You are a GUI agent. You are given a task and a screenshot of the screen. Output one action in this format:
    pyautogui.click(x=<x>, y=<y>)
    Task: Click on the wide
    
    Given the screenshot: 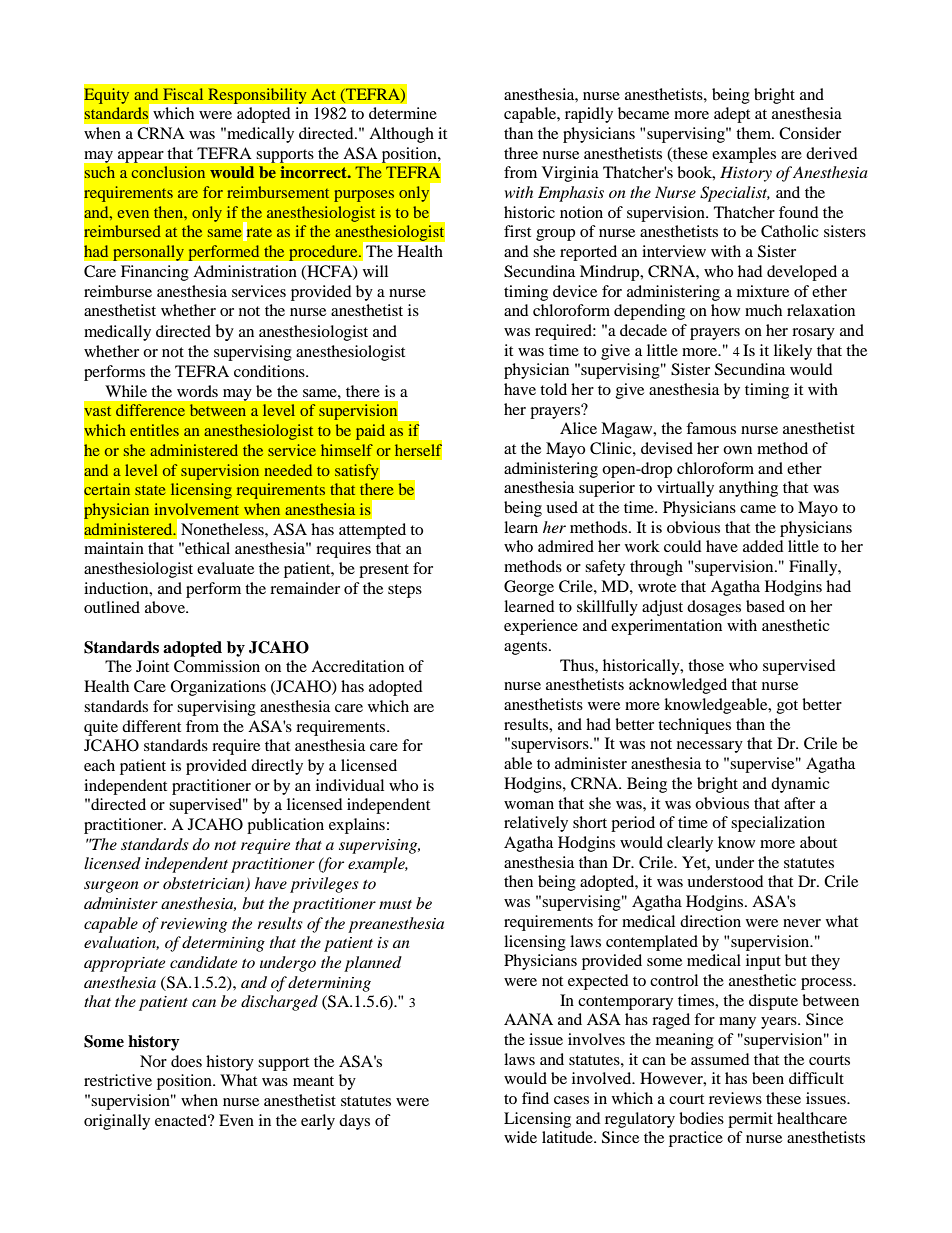 What is the action you would take?
    pyautogui.click(x=520, y=1137)
